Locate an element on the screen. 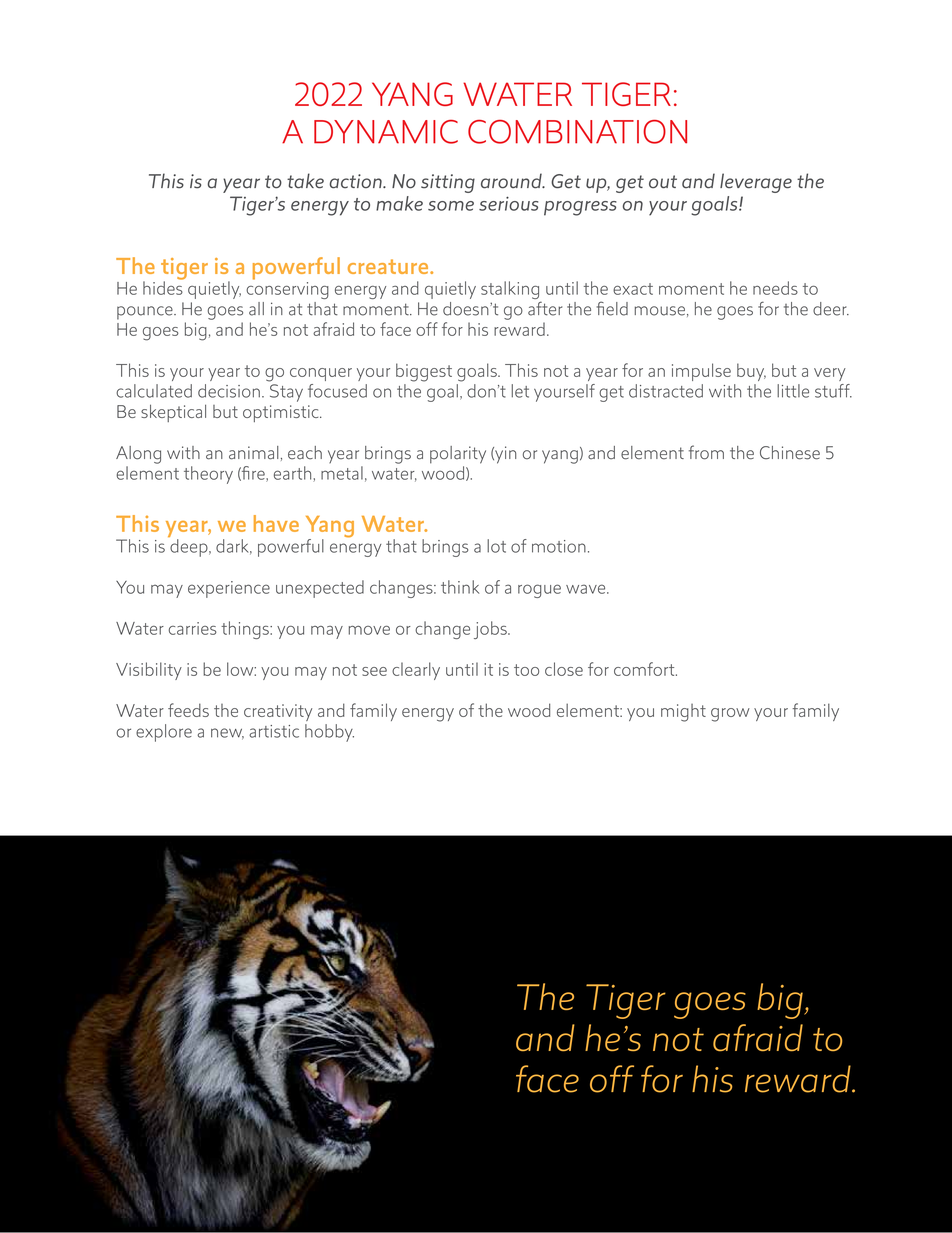 Image resolution: width=952 pixels, height=1233 pixels. experience is located at coordinates (229, 589).
